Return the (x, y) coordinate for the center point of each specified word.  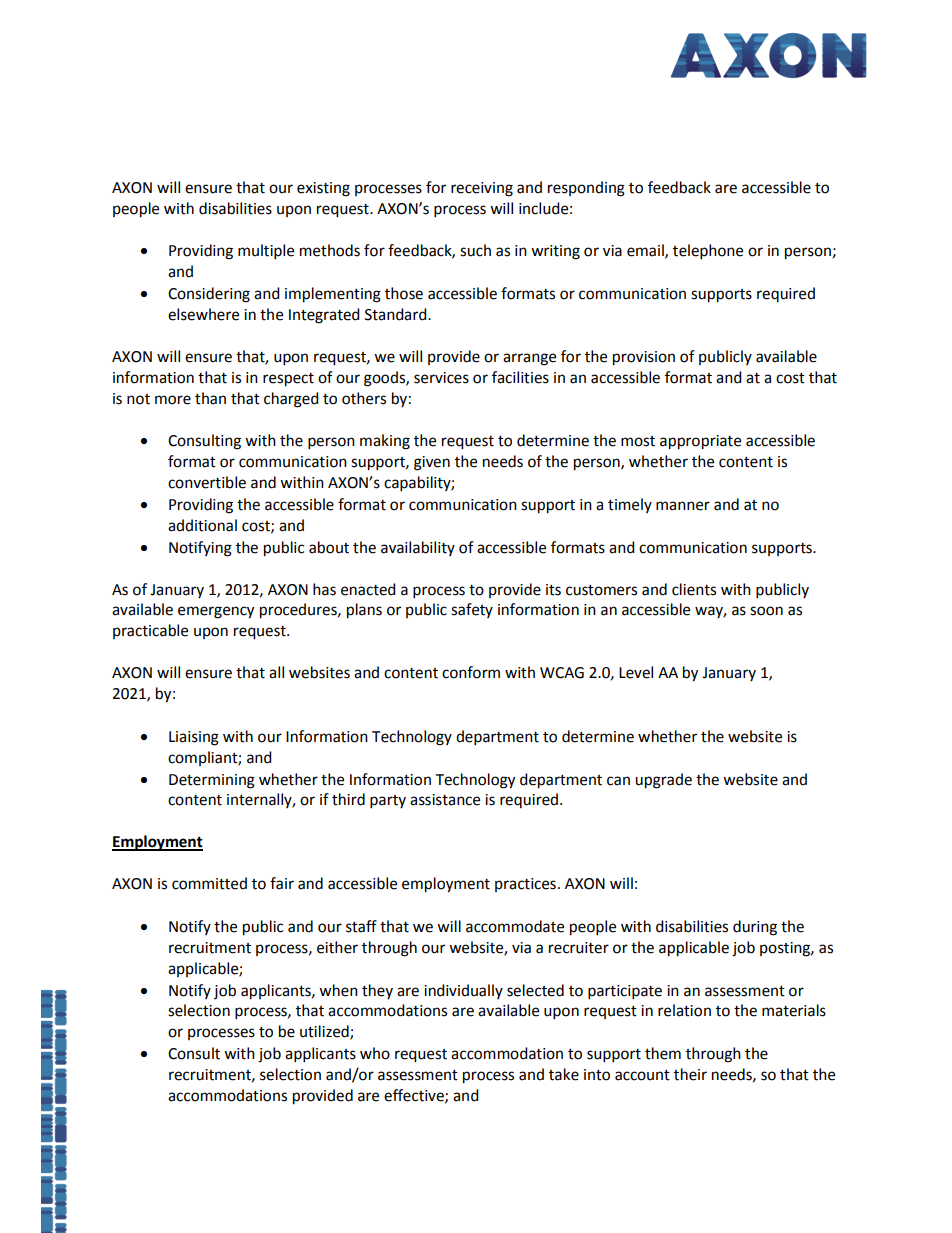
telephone (708, 252)
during (755, 928)
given (432, 463)
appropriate (700, 442)
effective (415, 1096)
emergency (216, 612)
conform (471, 672)
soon (766, 611)
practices (525, 885)
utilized (325, 1032)
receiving (482, 189)
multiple (266, 252)
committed (209, 883)
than (210, 398)
